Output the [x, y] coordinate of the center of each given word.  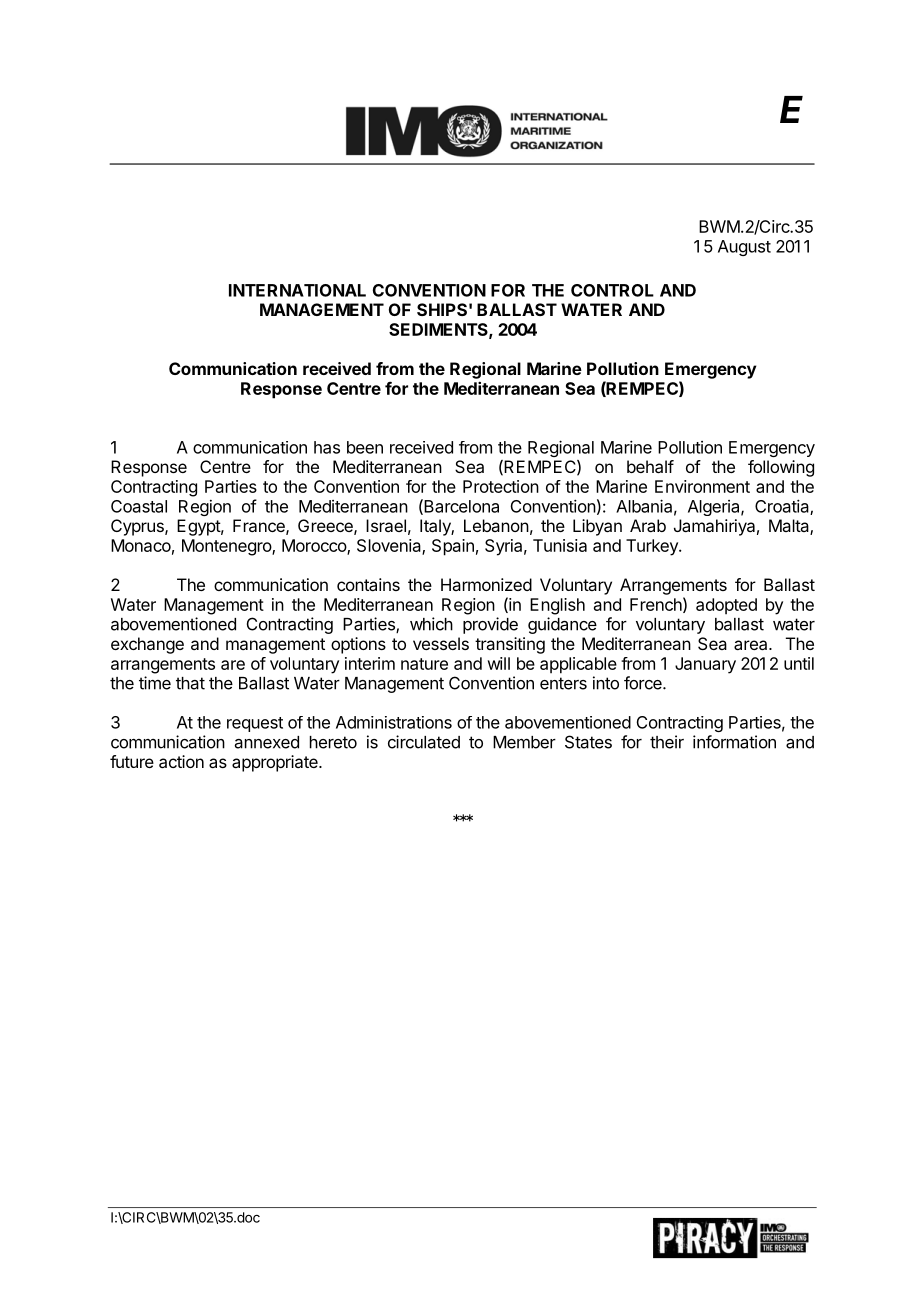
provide [490, 625]
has [327, 447]
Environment [702, 486]
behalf [650, 466]
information [734, 742]
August [744, 248]
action [181, 761]
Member [524, 742]
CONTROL [612, 290]
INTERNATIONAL [297, 290]
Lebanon [496, 525]
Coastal [139, 506]
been [365, 447]
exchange [147, 645]
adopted [726, 606]
